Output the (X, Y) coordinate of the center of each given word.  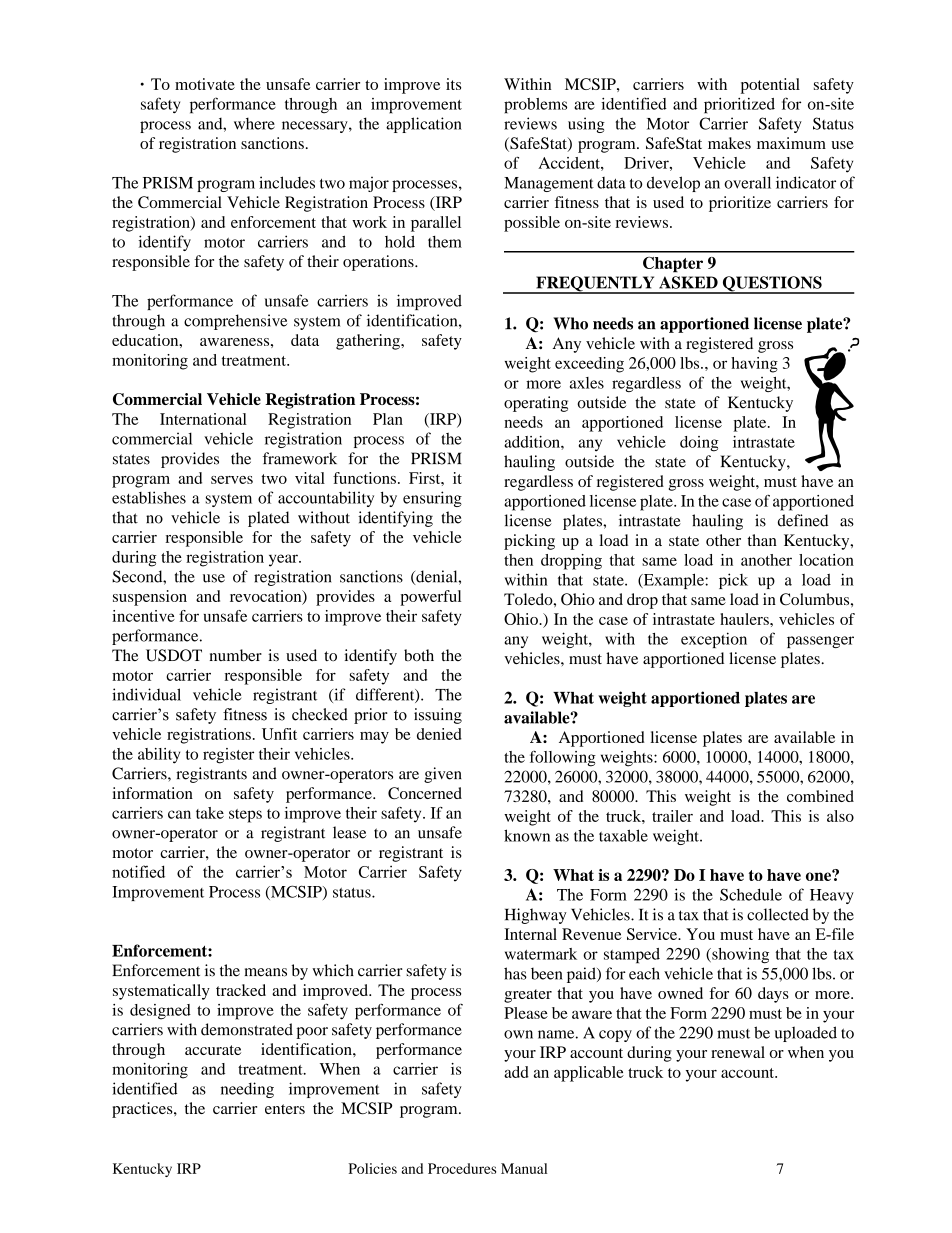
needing (247, 1090)
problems (535, 106)
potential (770, 86)
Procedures (462, 1168)
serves (232, 480)
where (254, 123)
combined (820, 796)
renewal (738, 1052)
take (210, 813)
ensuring (432, 499)
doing (699, 444)
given (443, 775)
